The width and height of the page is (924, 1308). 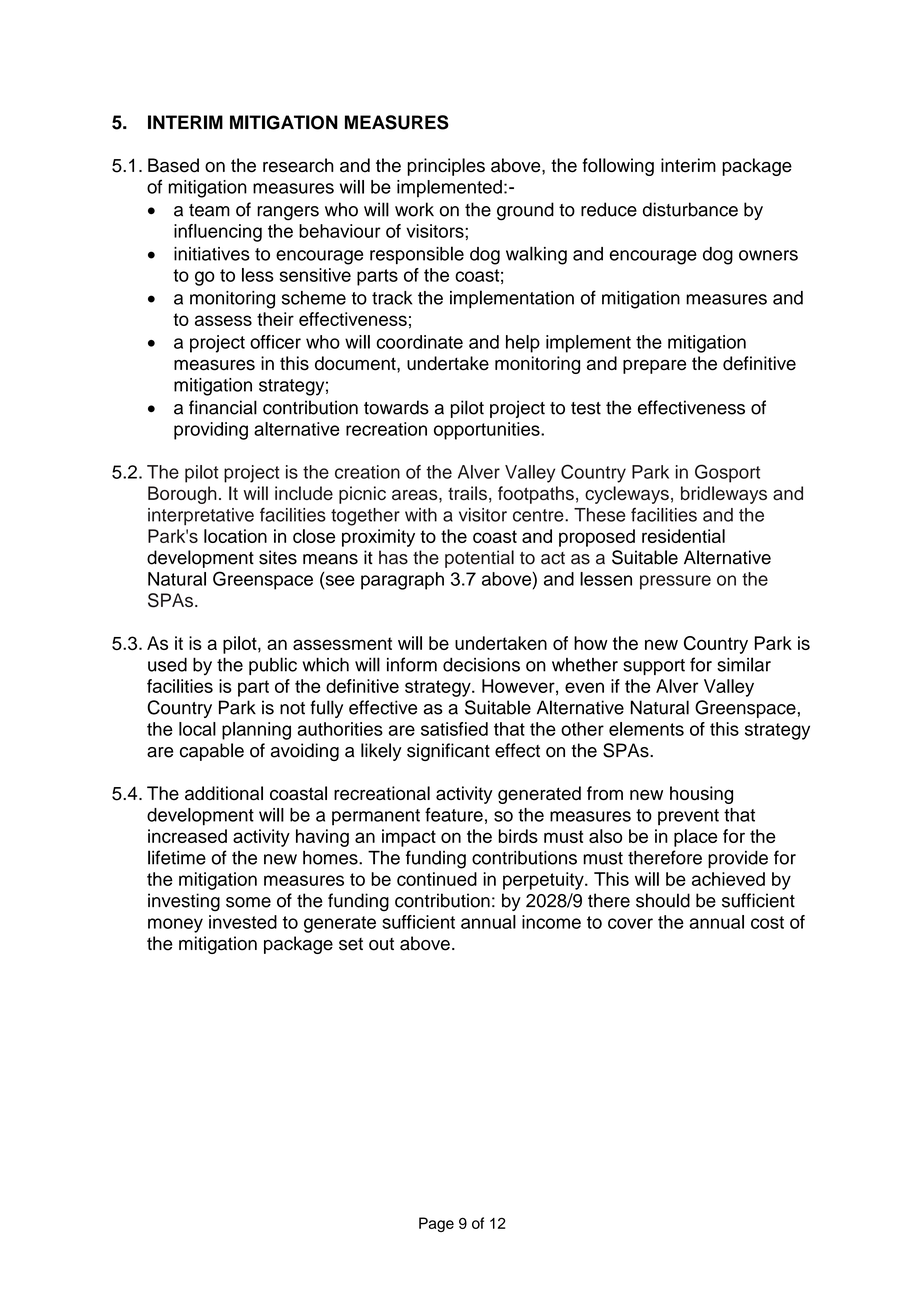 I want to click on disturbance, so click(x=690, y=209).
